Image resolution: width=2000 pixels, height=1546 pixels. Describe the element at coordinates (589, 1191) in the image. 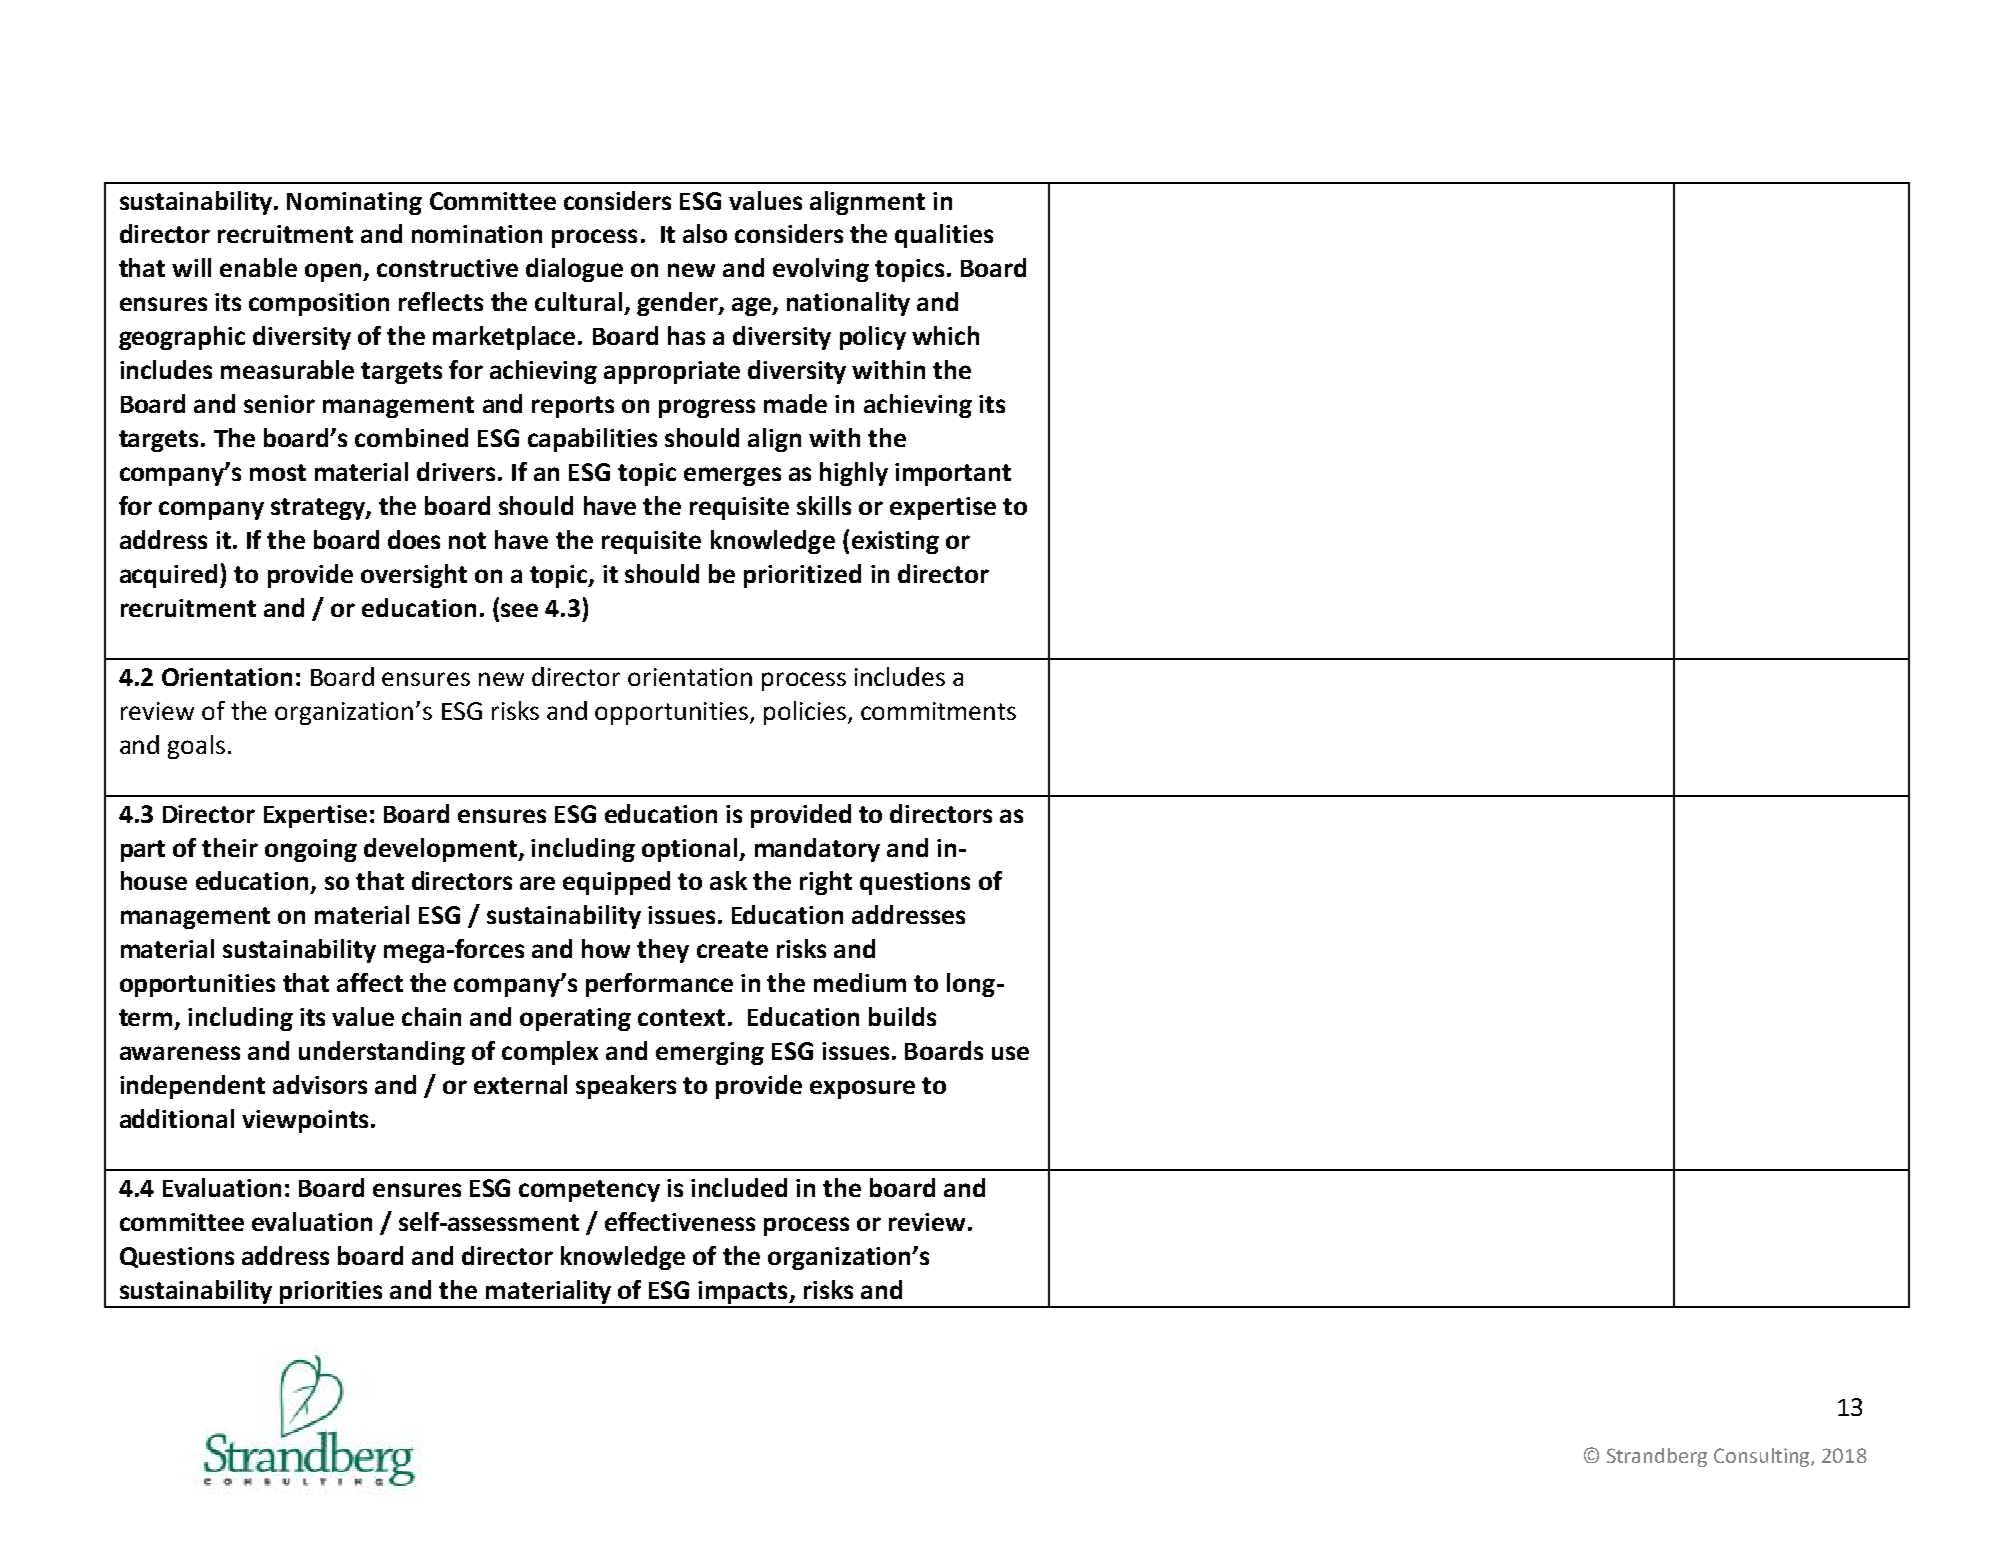

I see `competency` at that location.
